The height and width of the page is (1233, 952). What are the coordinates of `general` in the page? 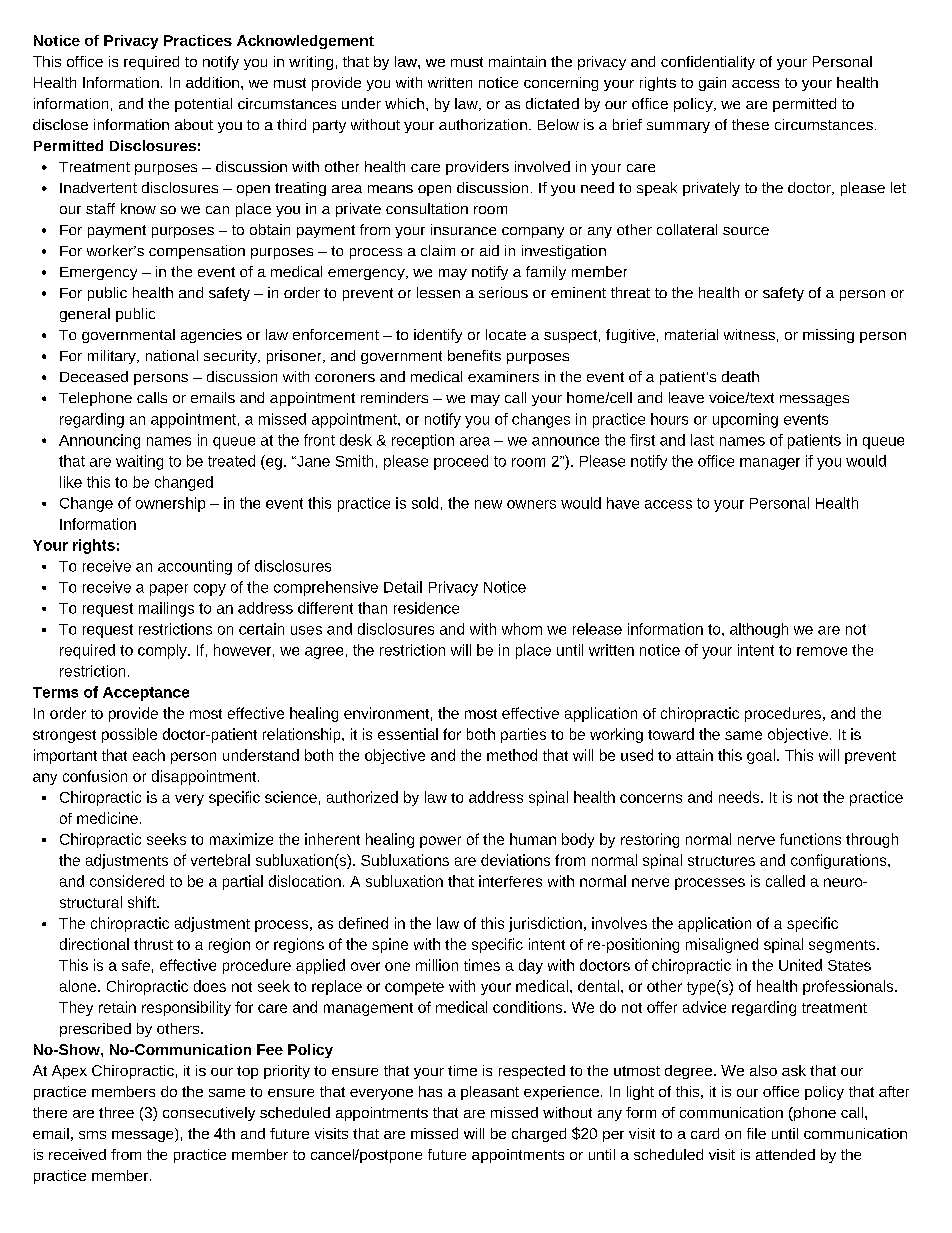 It's located at (85, 315).
